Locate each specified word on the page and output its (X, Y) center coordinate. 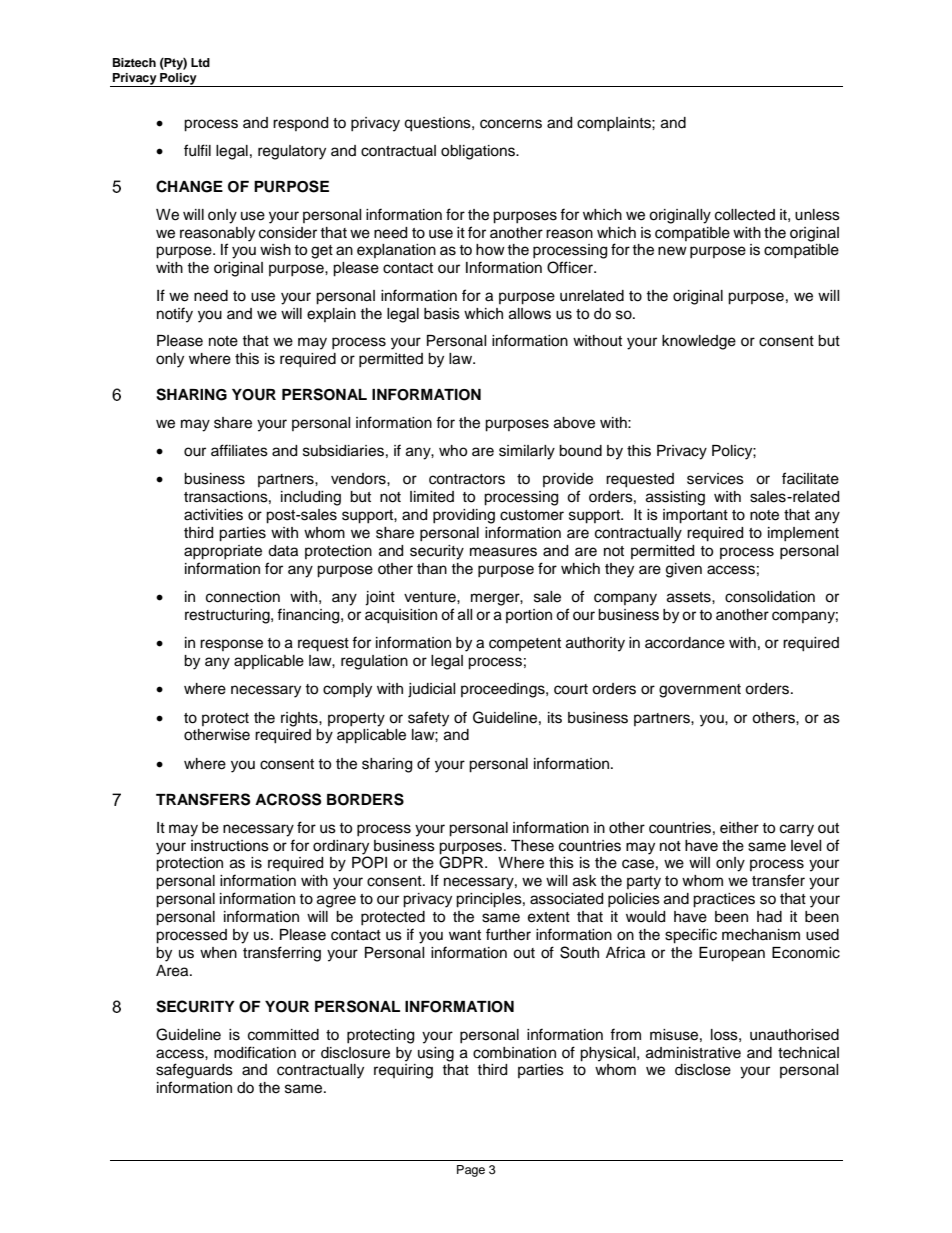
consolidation (770, 597)
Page (471, 1171)
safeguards (194, 1071)
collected (745, 215)
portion (529, 616)
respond (300, 124)
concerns (511, 124)
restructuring (228, 616)
